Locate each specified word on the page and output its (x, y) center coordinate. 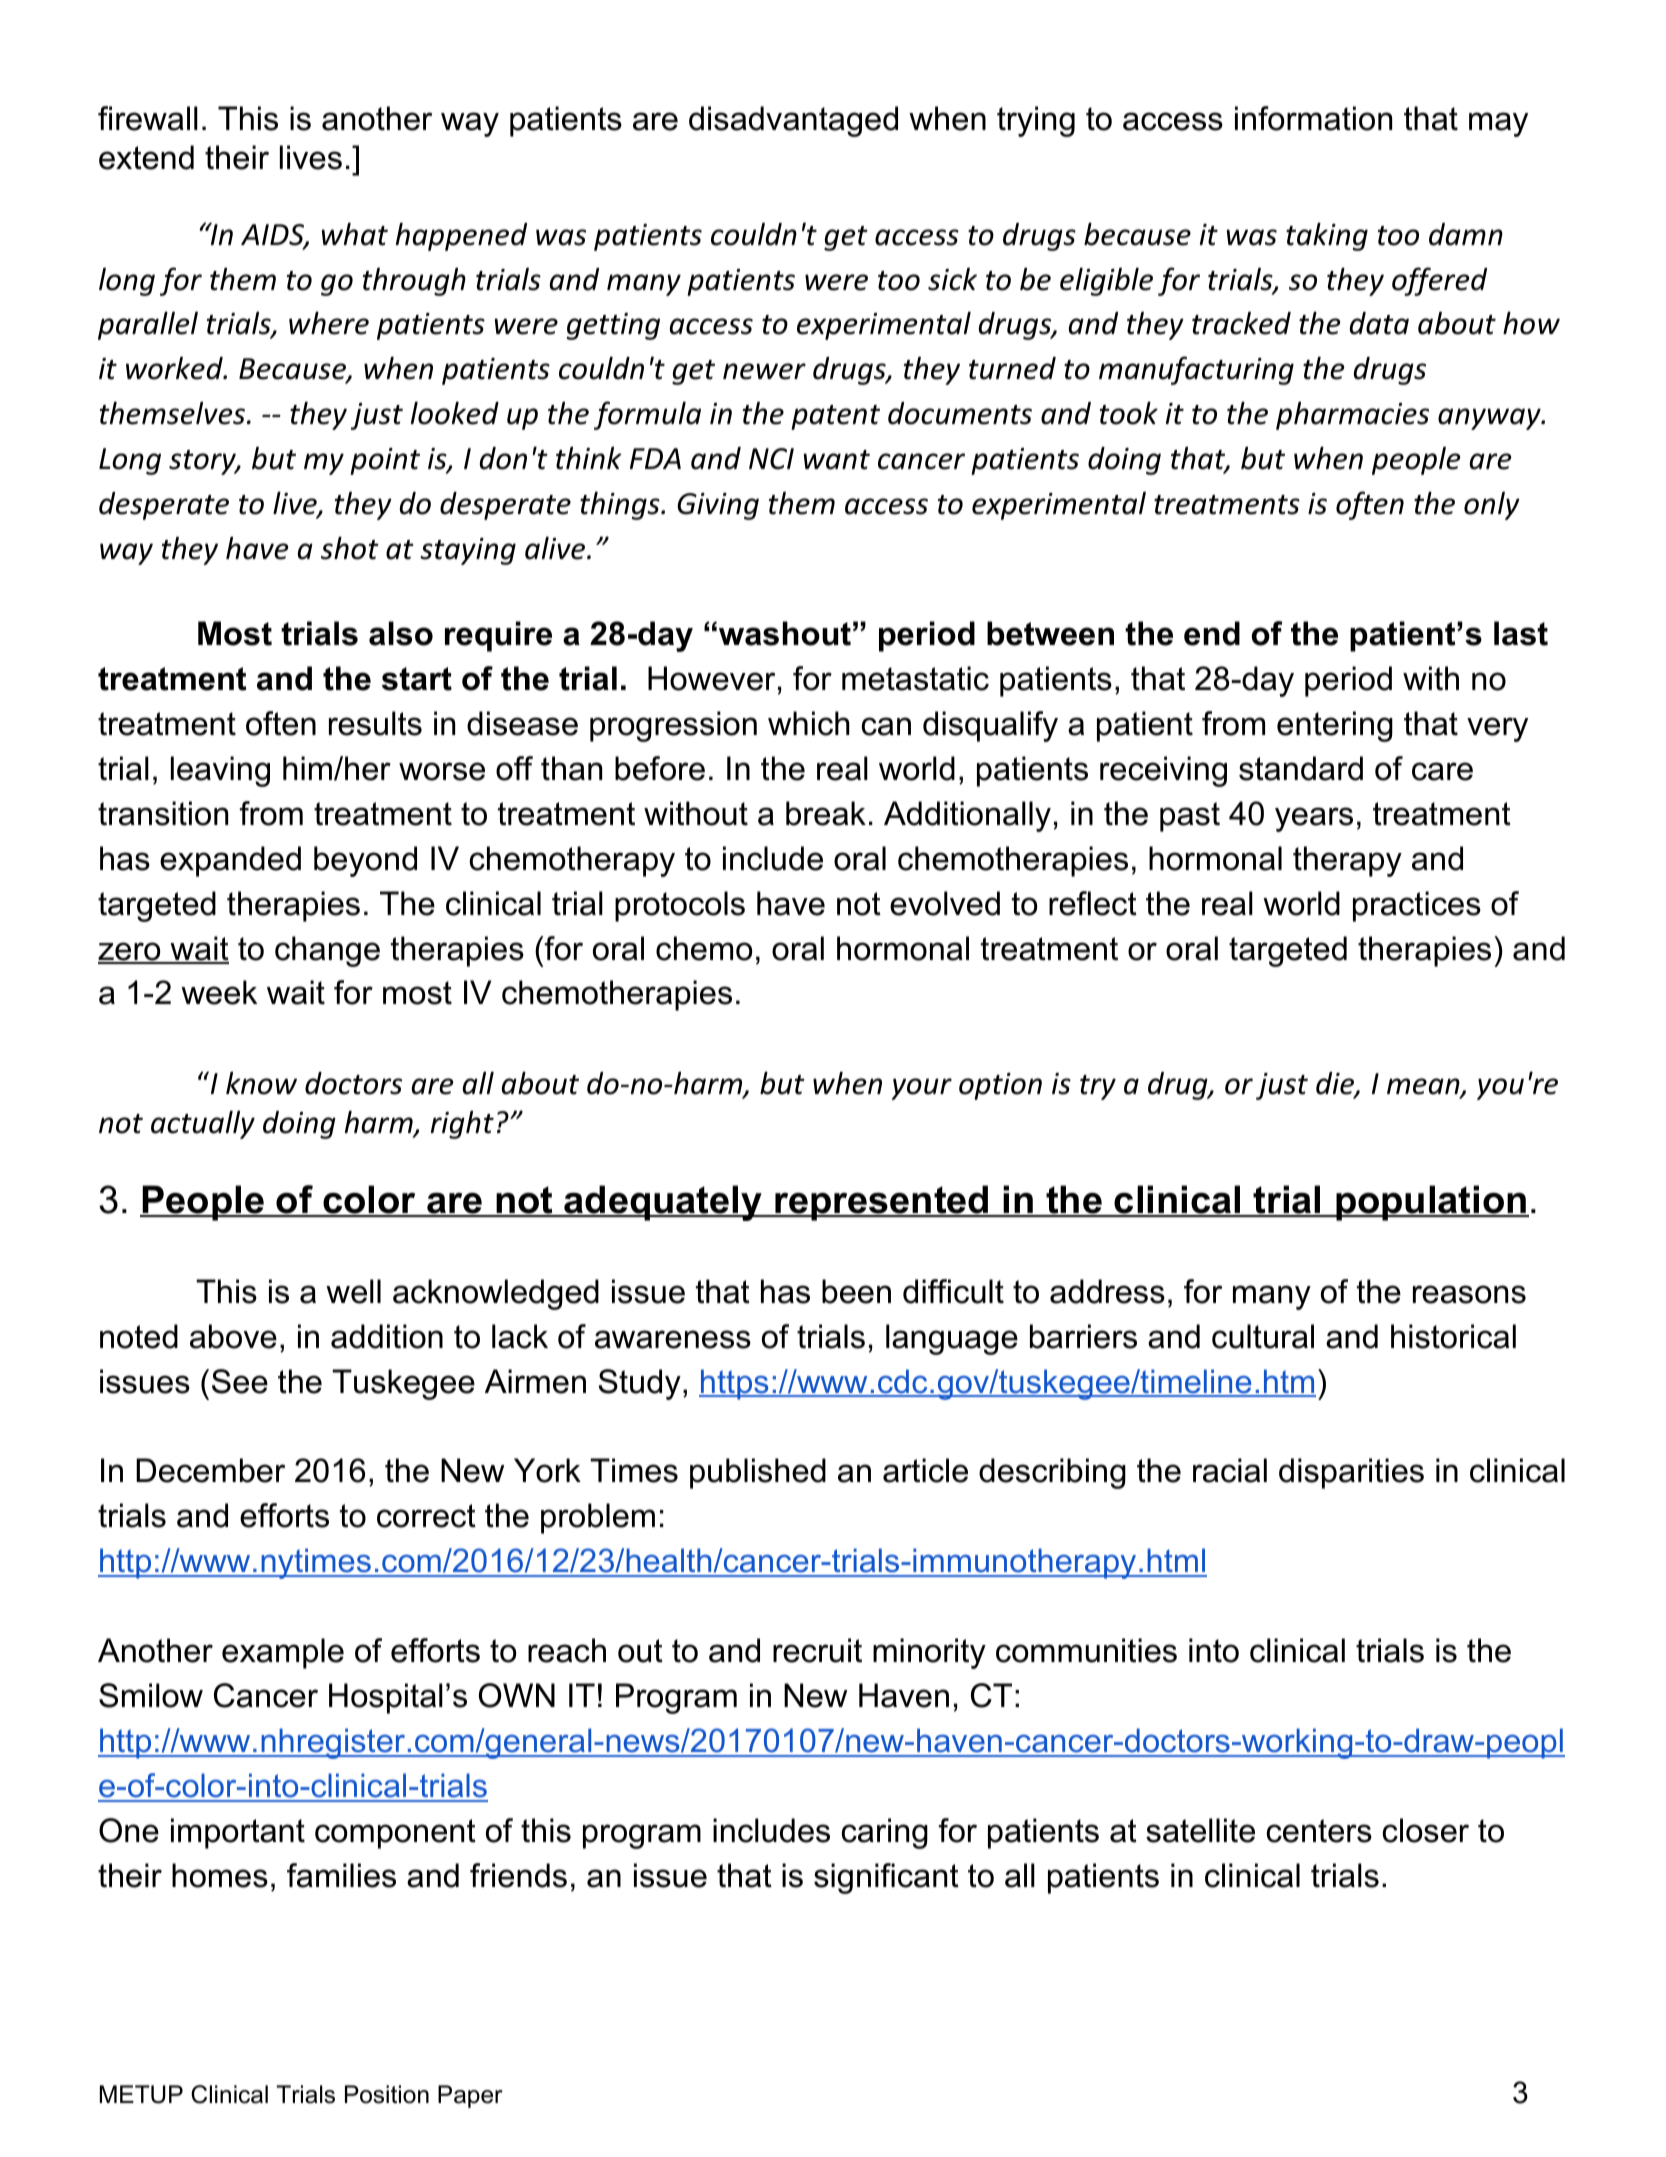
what (354, 234)
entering (1335, 726)
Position (387, 2094)
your (921, 1089)
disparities (1351, 1473)
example (283, 1653)
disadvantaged (793, 121)
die (1336, 1085)
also (401, 633)
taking (1327, 236)
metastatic (915, 678)
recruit (817, 1650)
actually (203, 1124)
